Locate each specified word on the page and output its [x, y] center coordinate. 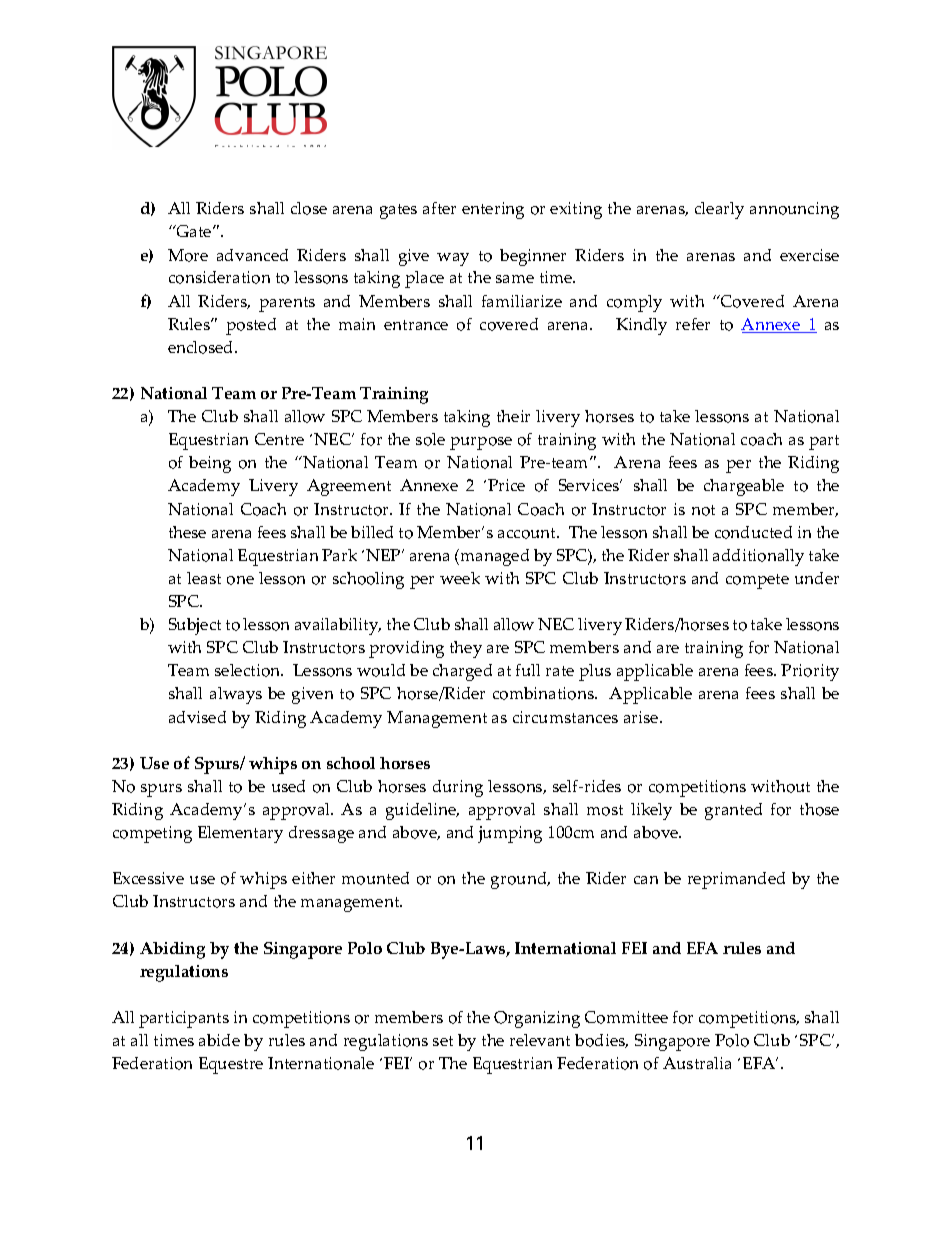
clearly [719, 210]
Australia [697, 1063]
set [443, 1041]
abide [219, 1040]
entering [493, 210]
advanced [252, 255]
